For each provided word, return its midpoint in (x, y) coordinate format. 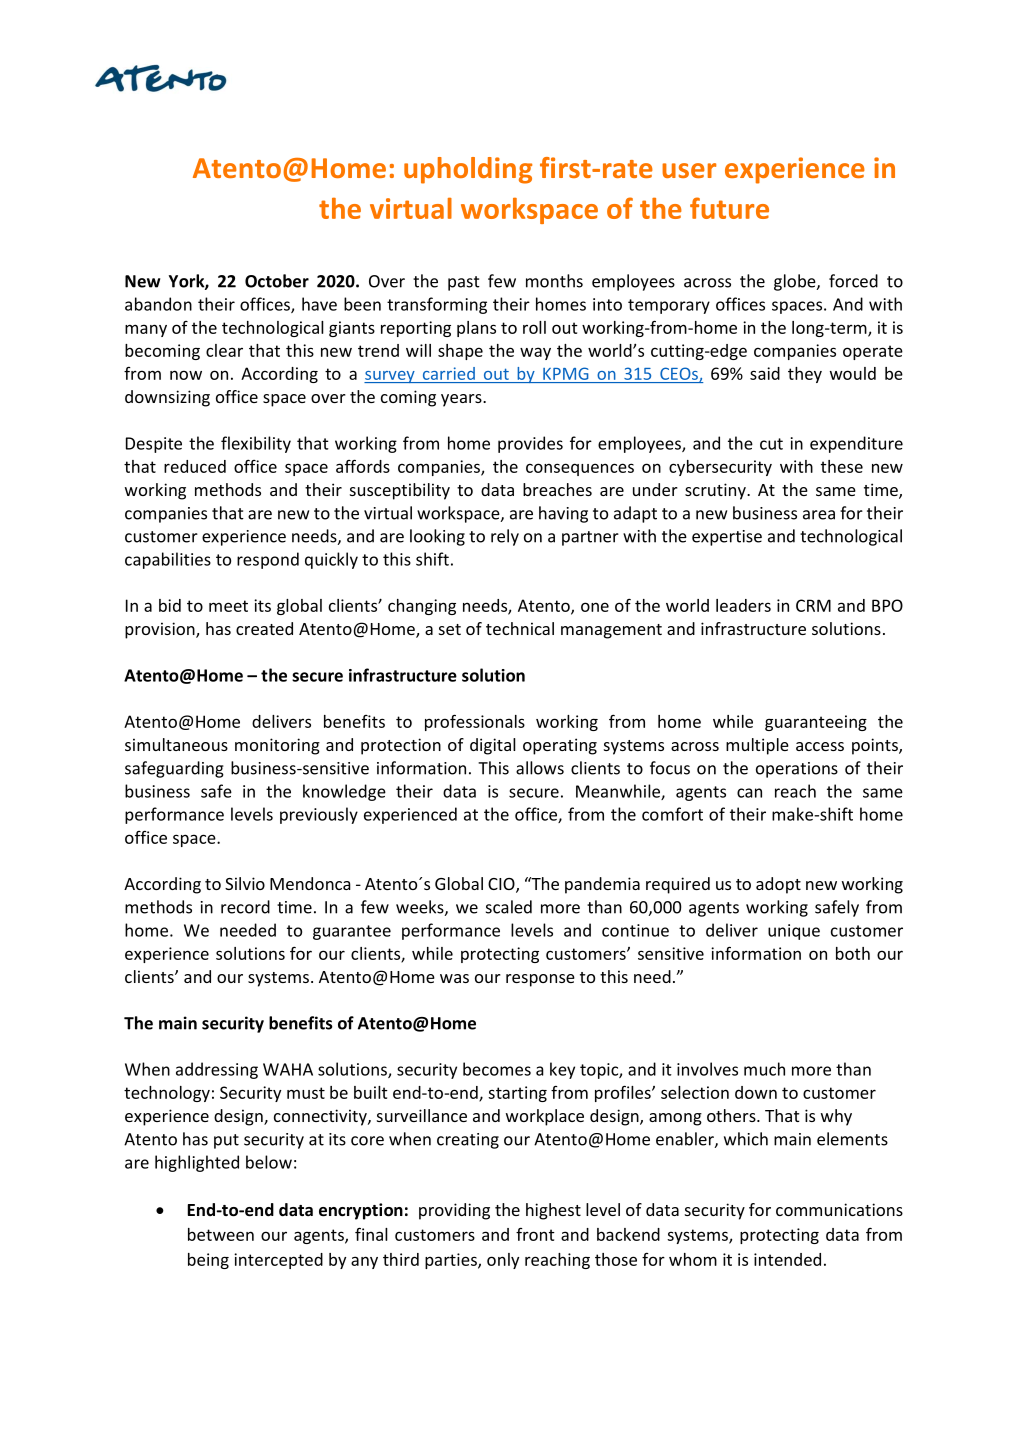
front (535, 1234)
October (277, 281)
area (819, 515)
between (221, 1234)
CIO (502, 885)
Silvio (245, 883)
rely (505, 537)
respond (268, 560)
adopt (778, 885)
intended (787, 1259)
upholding (468, 170)
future (729, 208)
